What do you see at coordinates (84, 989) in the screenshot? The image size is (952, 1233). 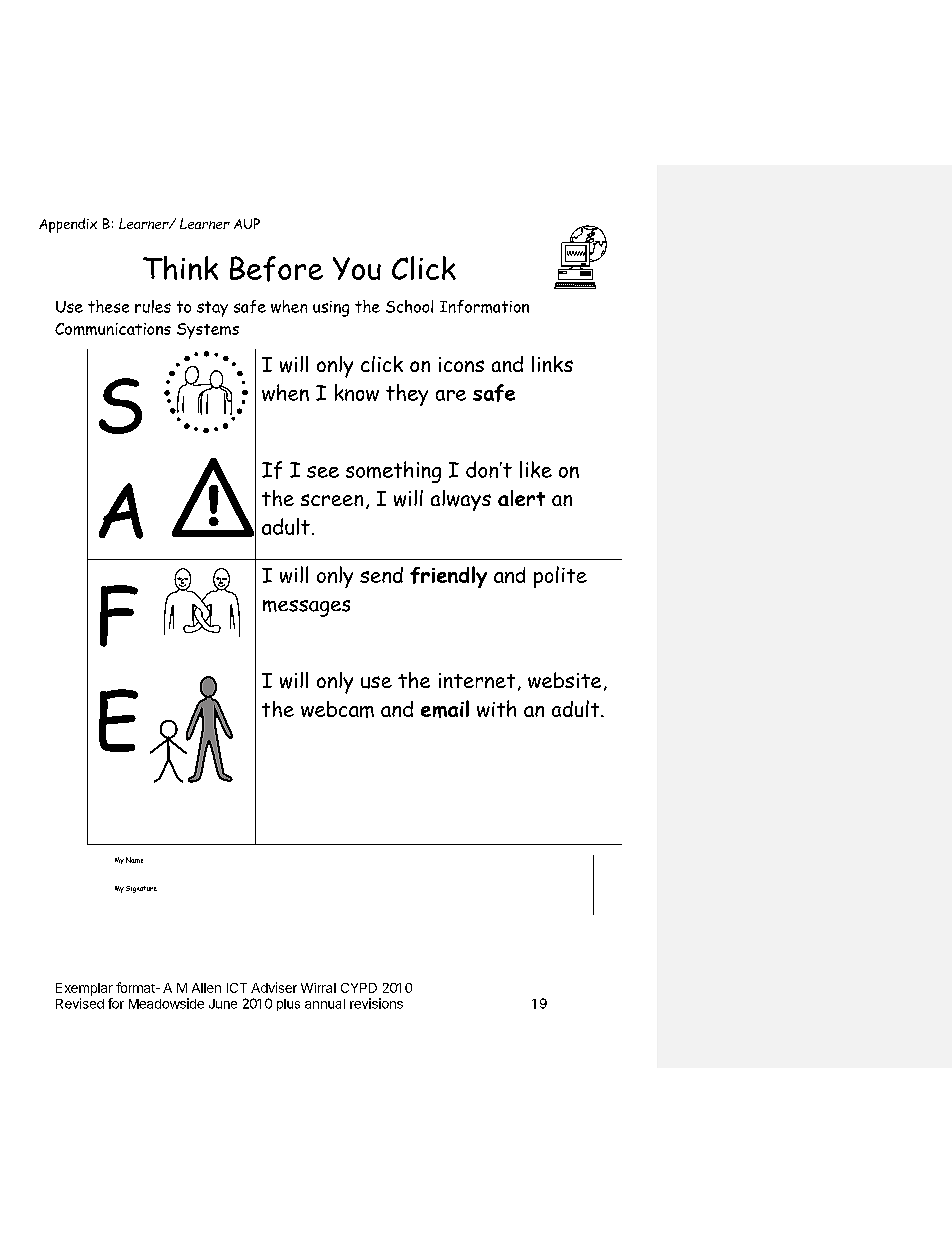 I see `Exemplar` at bounding box center [84, 989].
